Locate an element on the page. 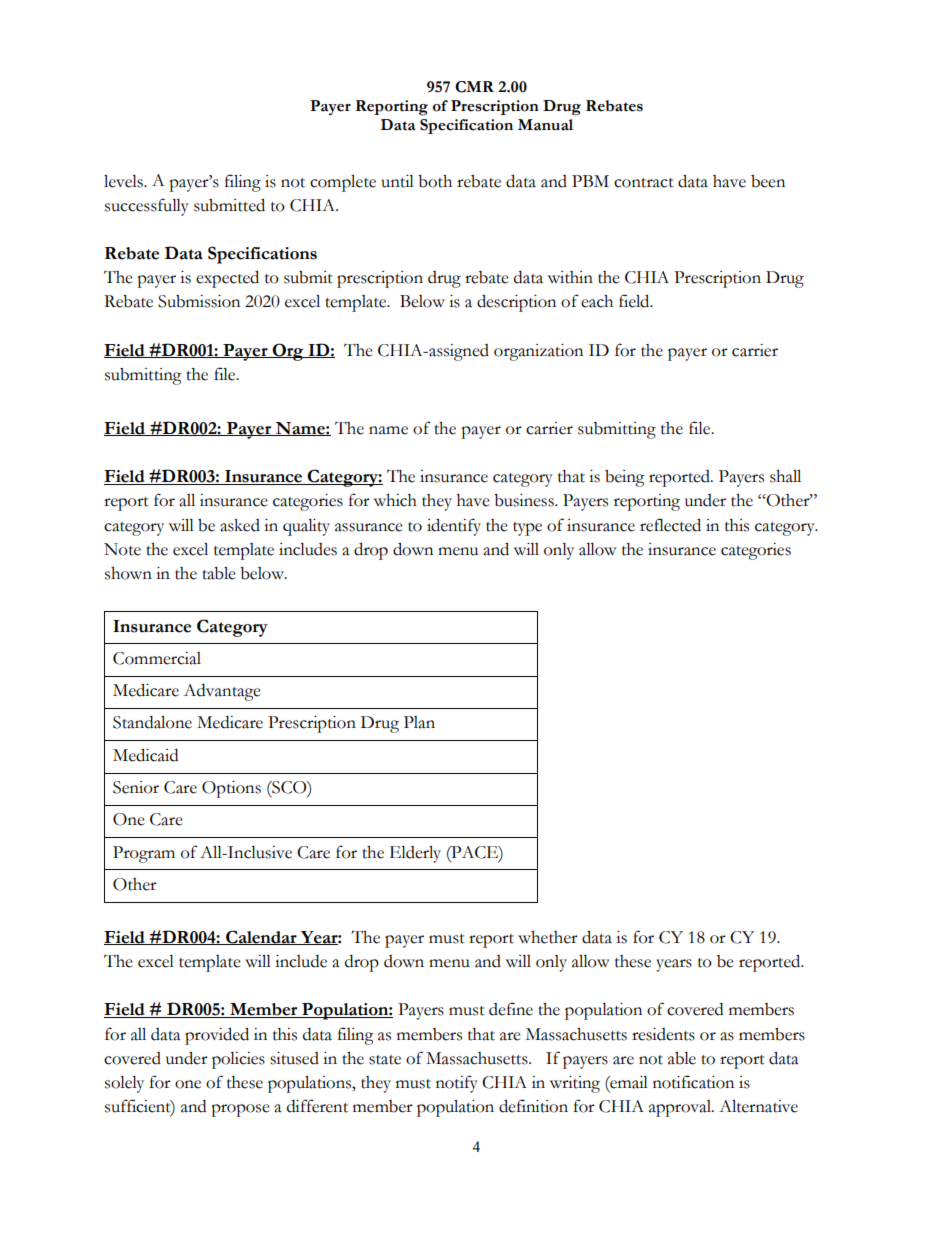  been is located at coordinates (768, 181).
